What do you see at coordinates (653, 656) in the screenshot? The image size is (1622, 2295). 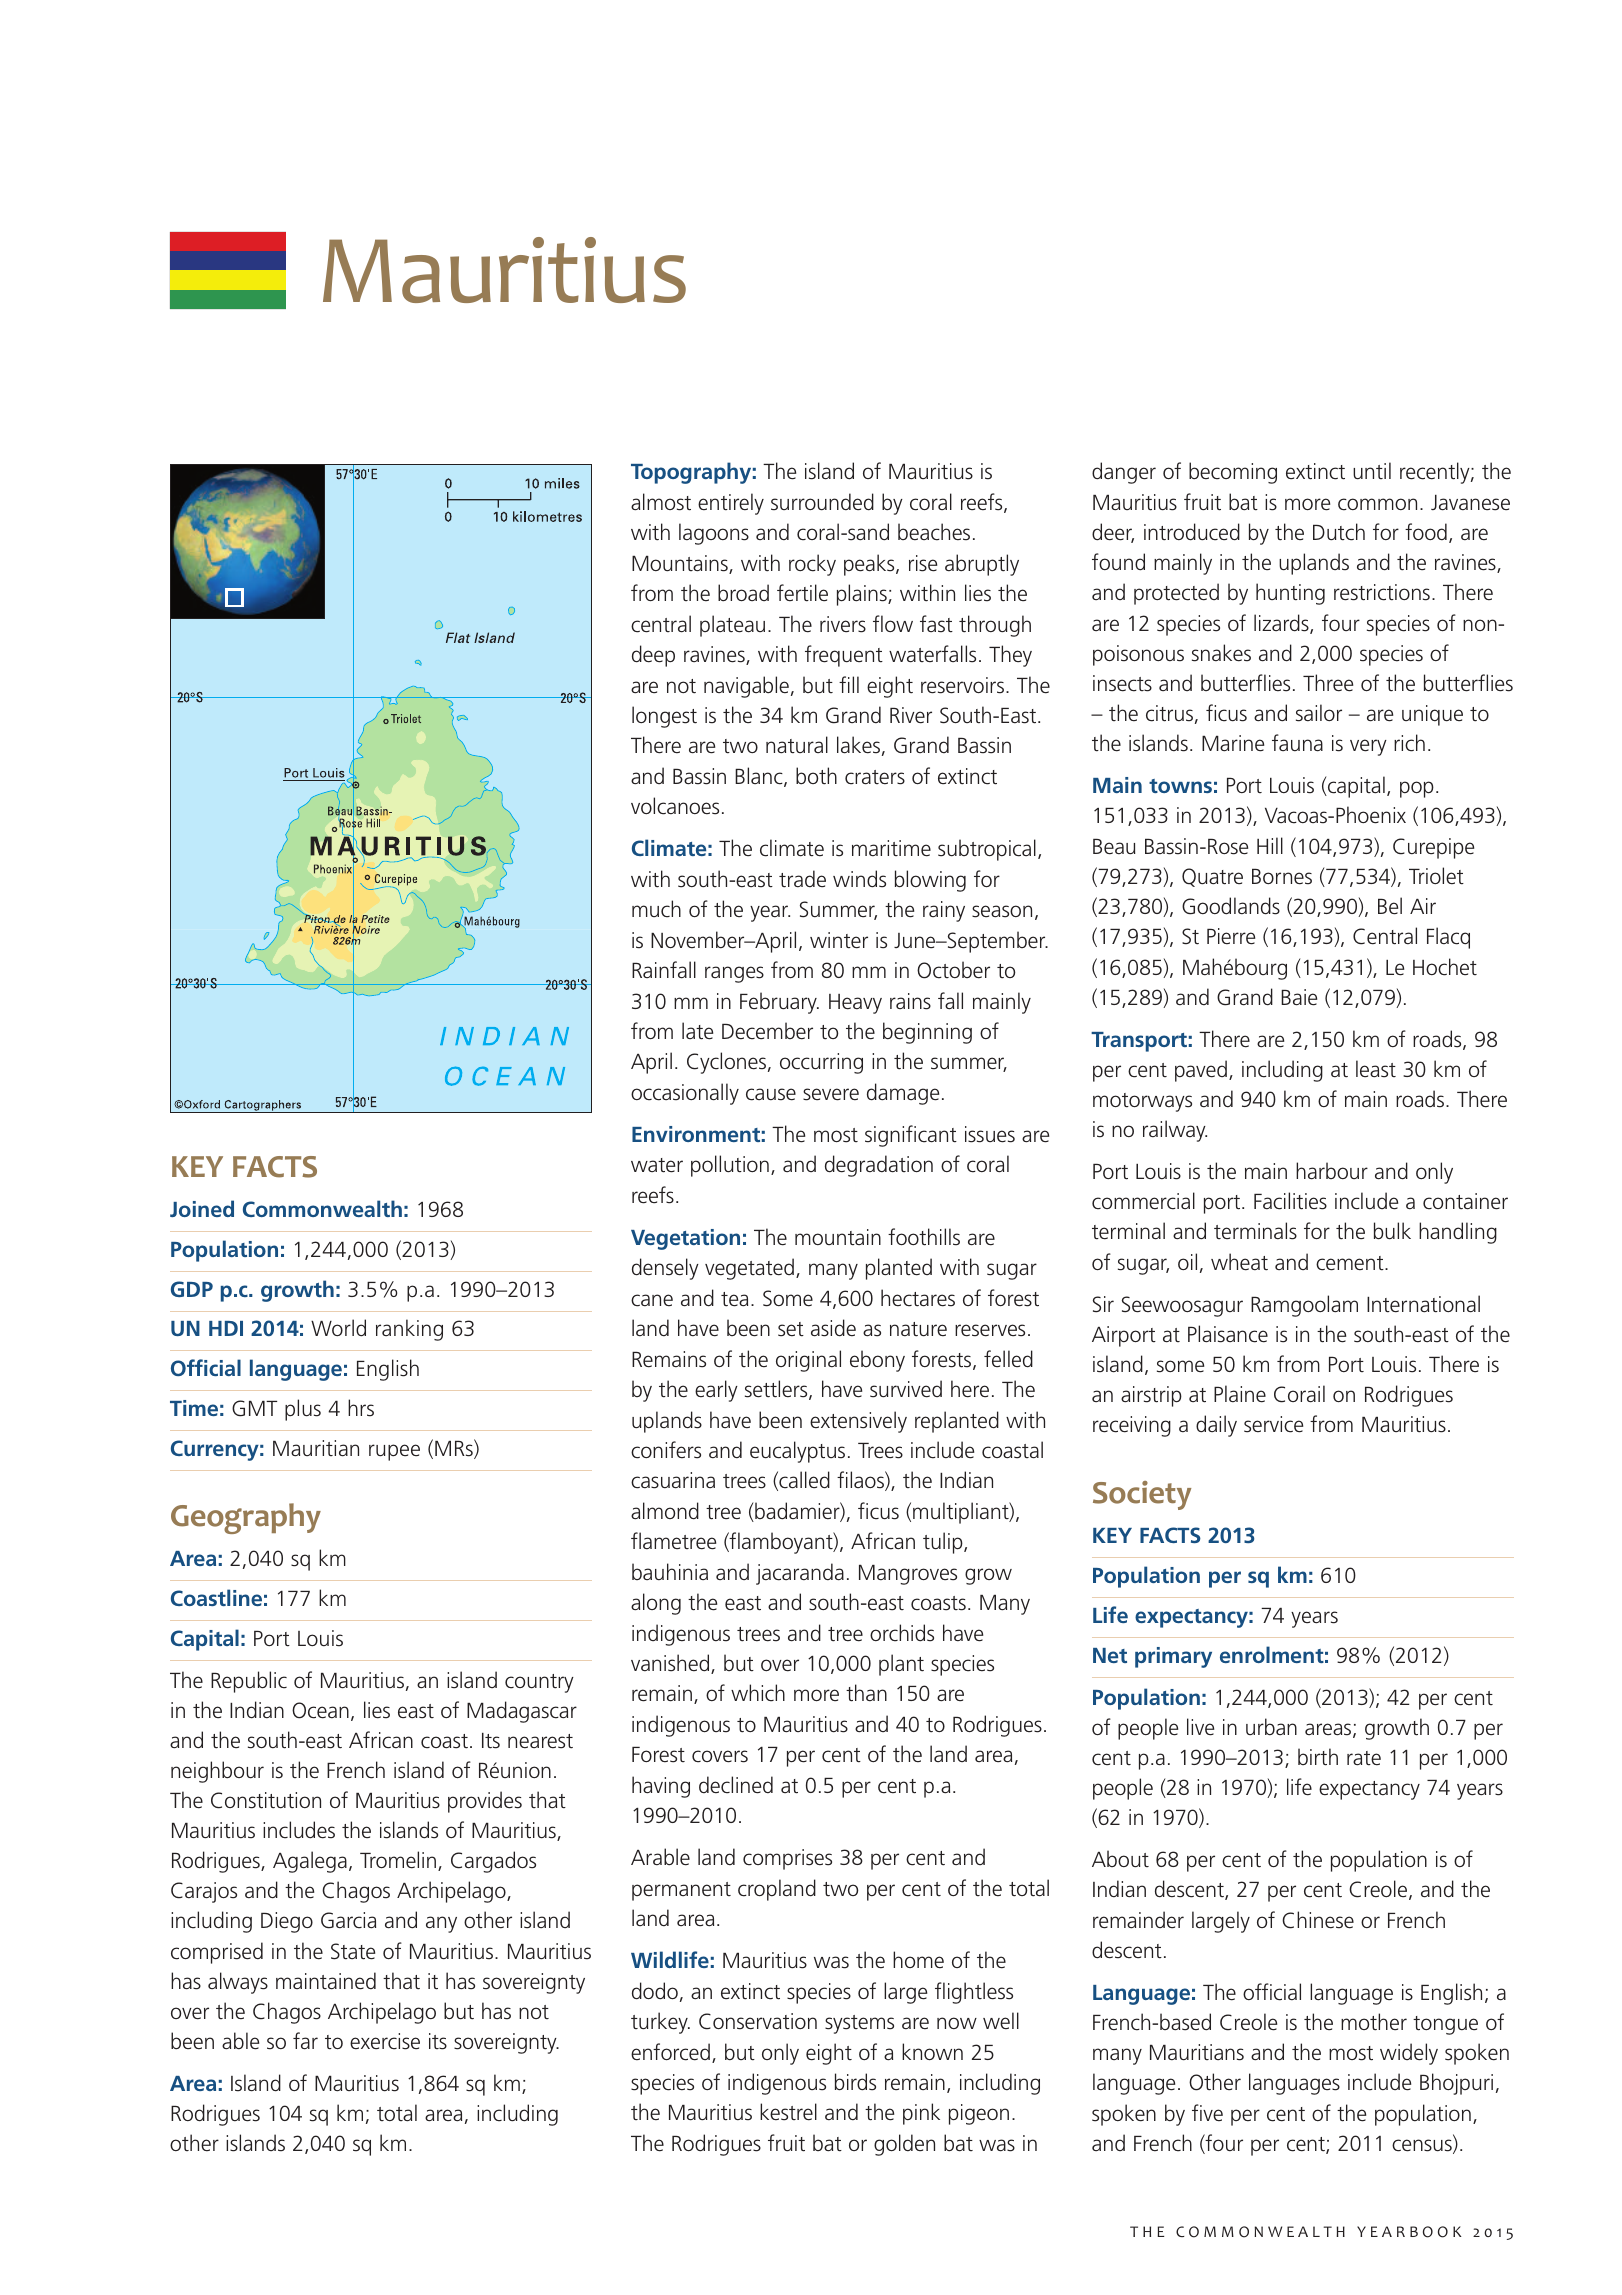 I see `deep` at bounding box center [653, 656].
